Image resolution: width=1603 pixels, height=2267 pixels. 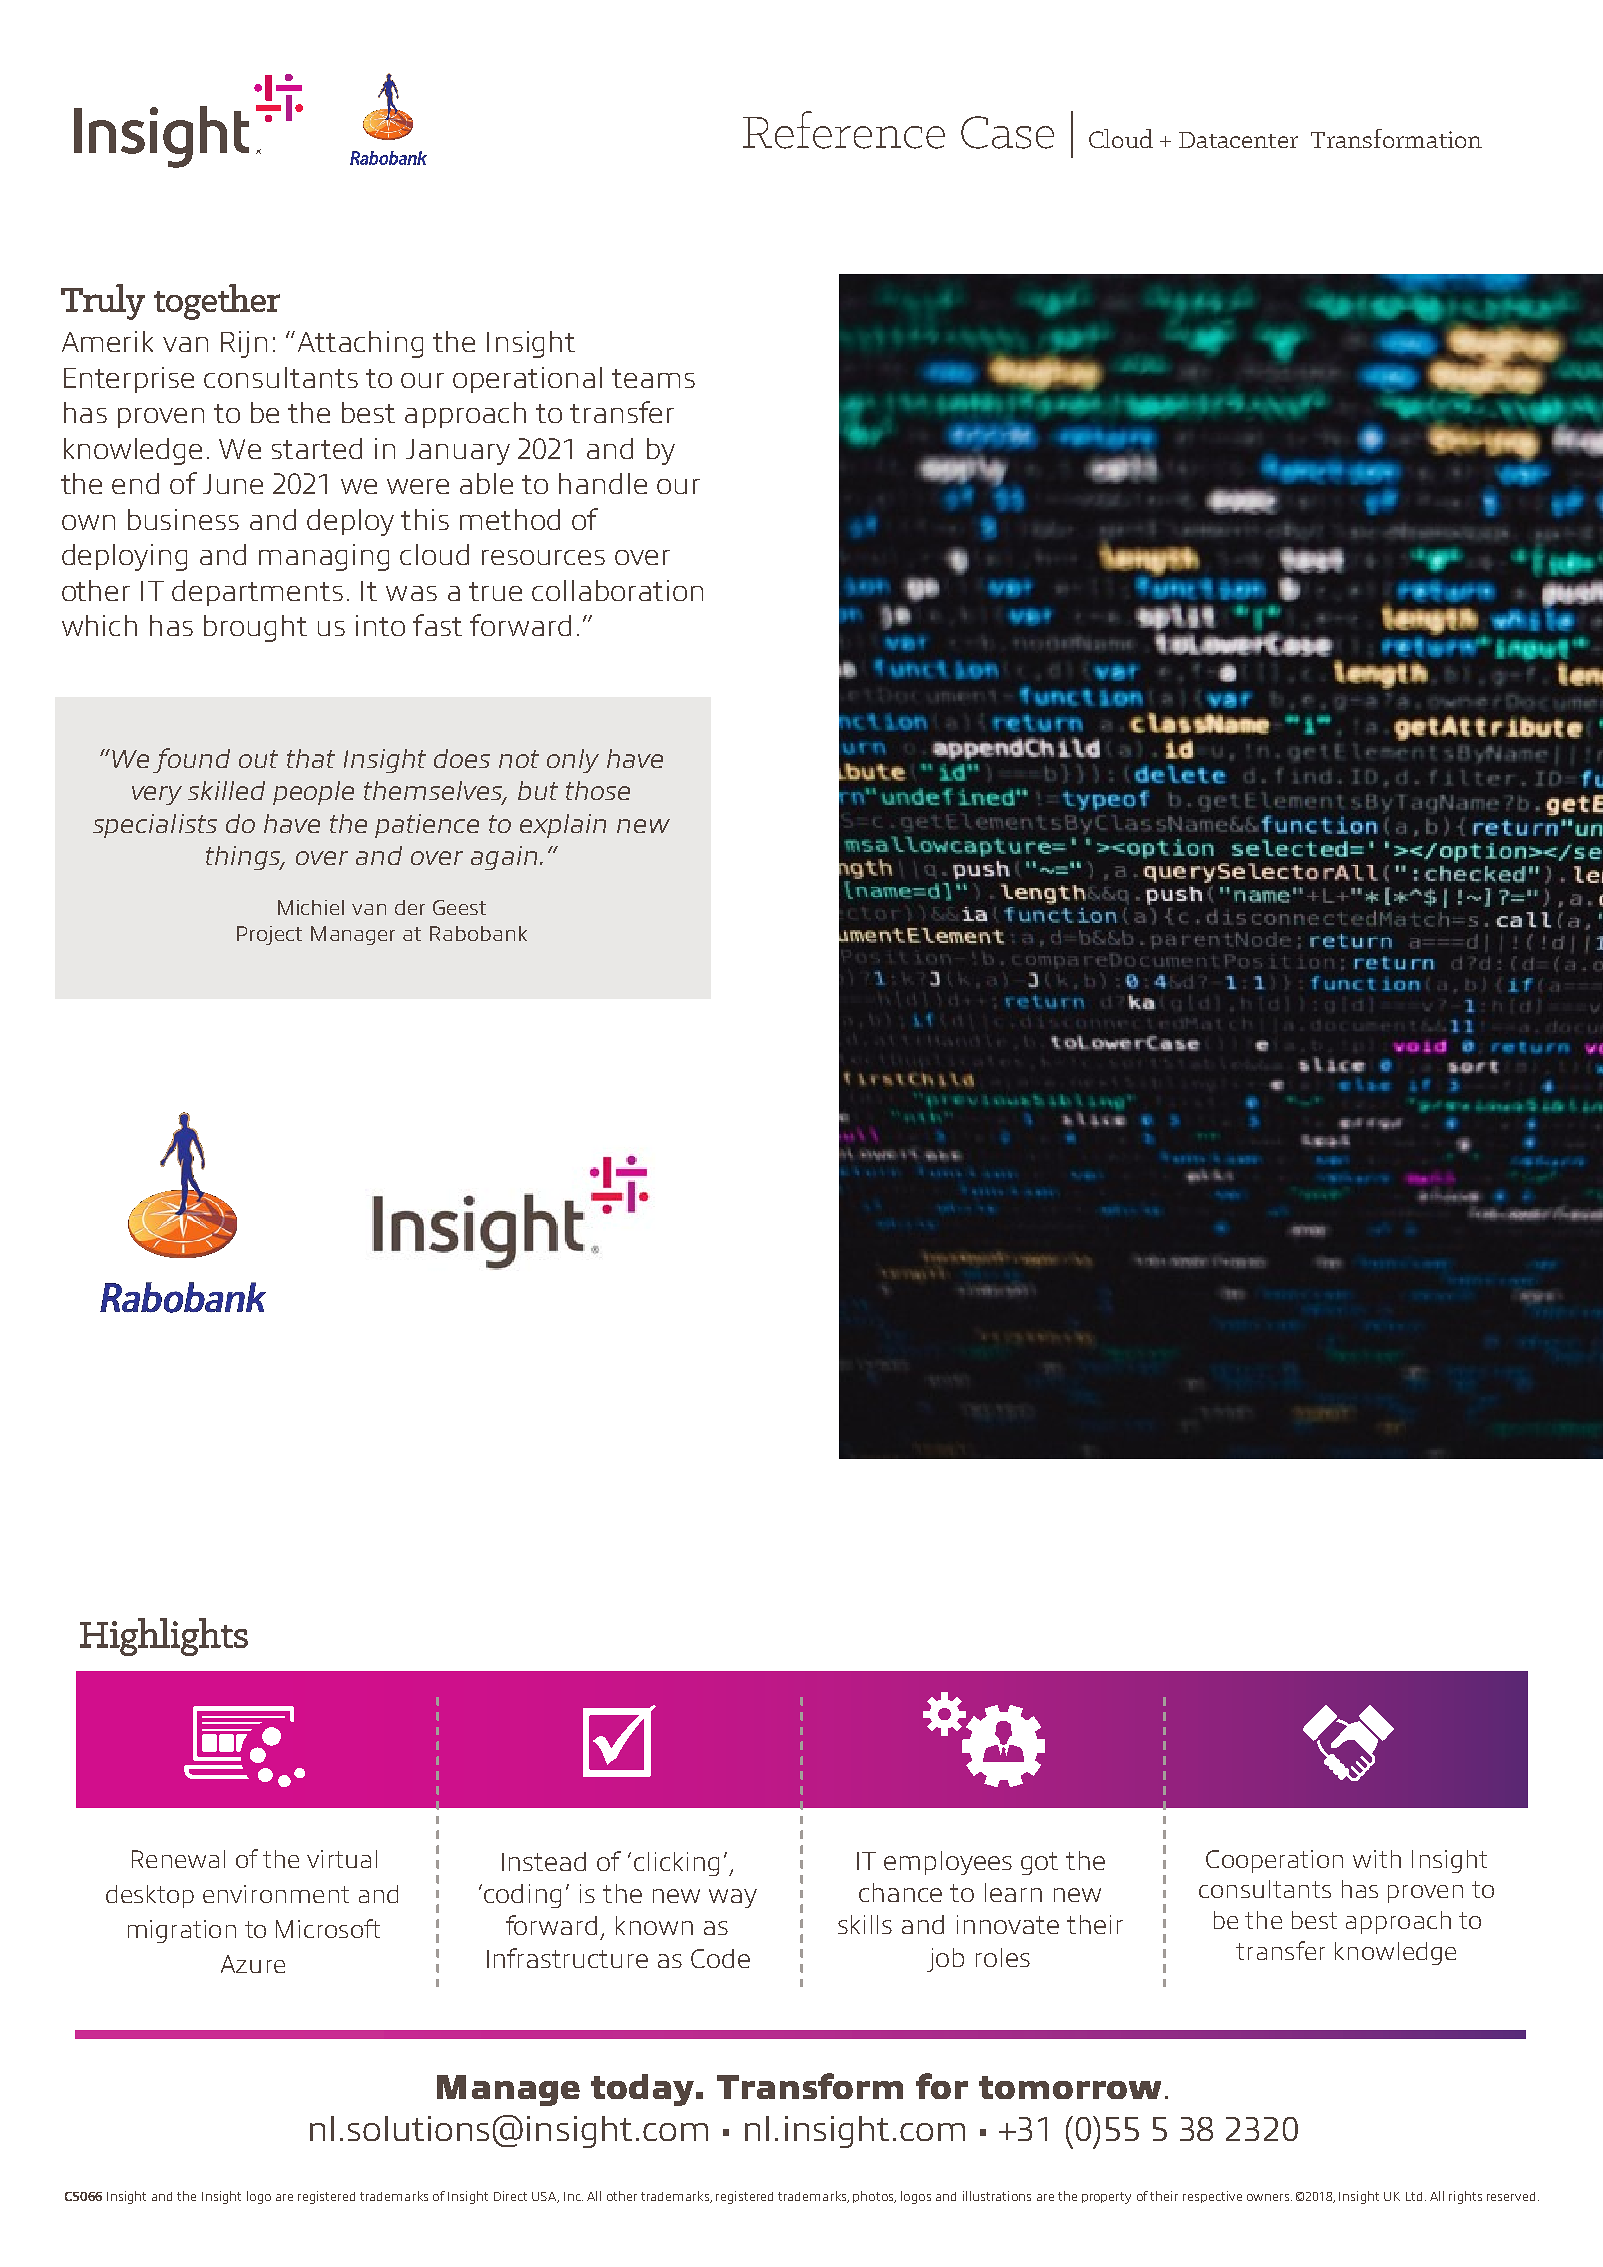 What do you see at coordinates (253, 1964) in the screenshot?
I see `Azure` at bounding box center [253, 1964].
